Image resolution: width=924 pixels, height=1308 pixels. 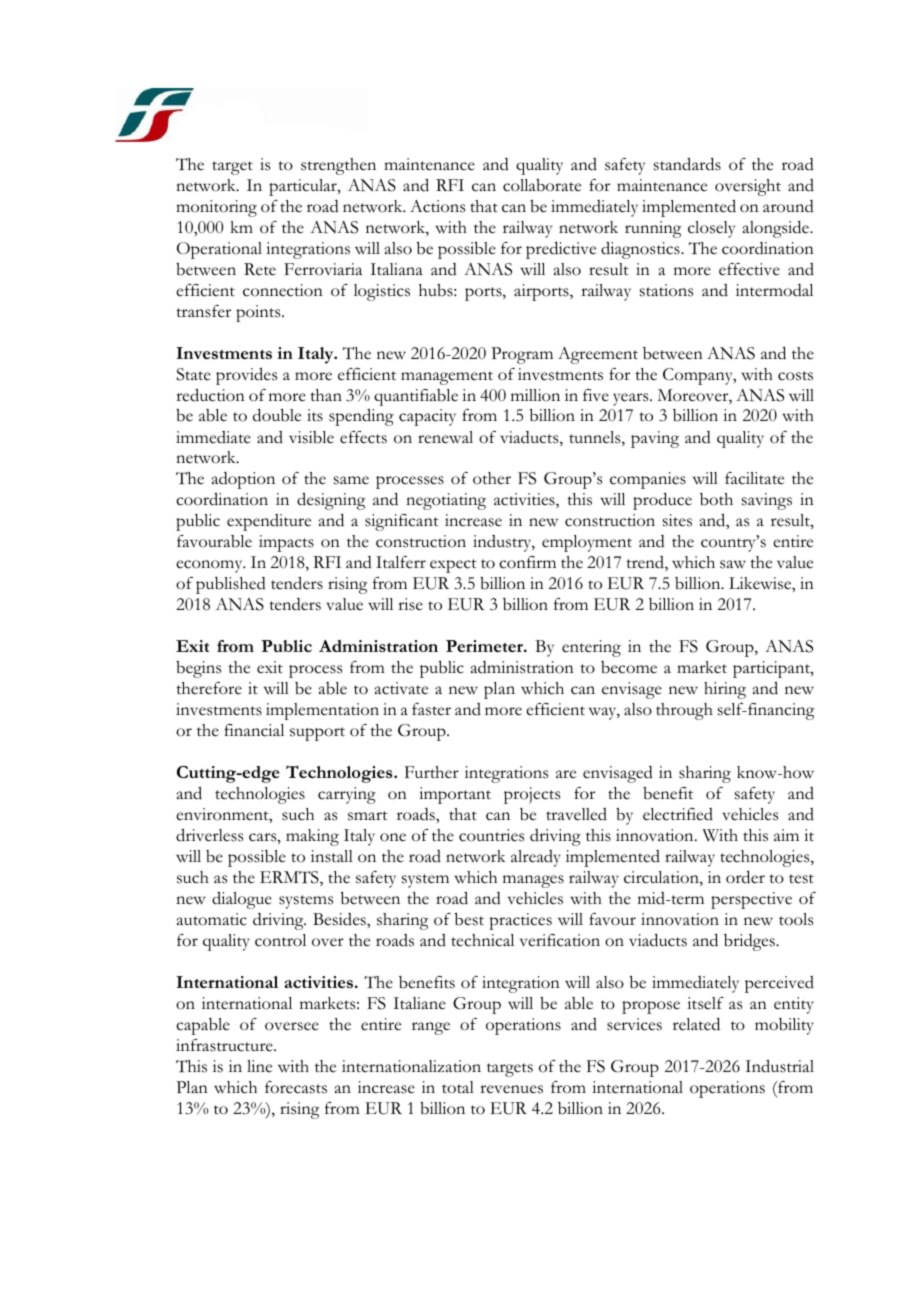 What do you see at coordinates (511, 1089) in the screenshot?
I see `revenues` at bounding box center [511, 1089].
